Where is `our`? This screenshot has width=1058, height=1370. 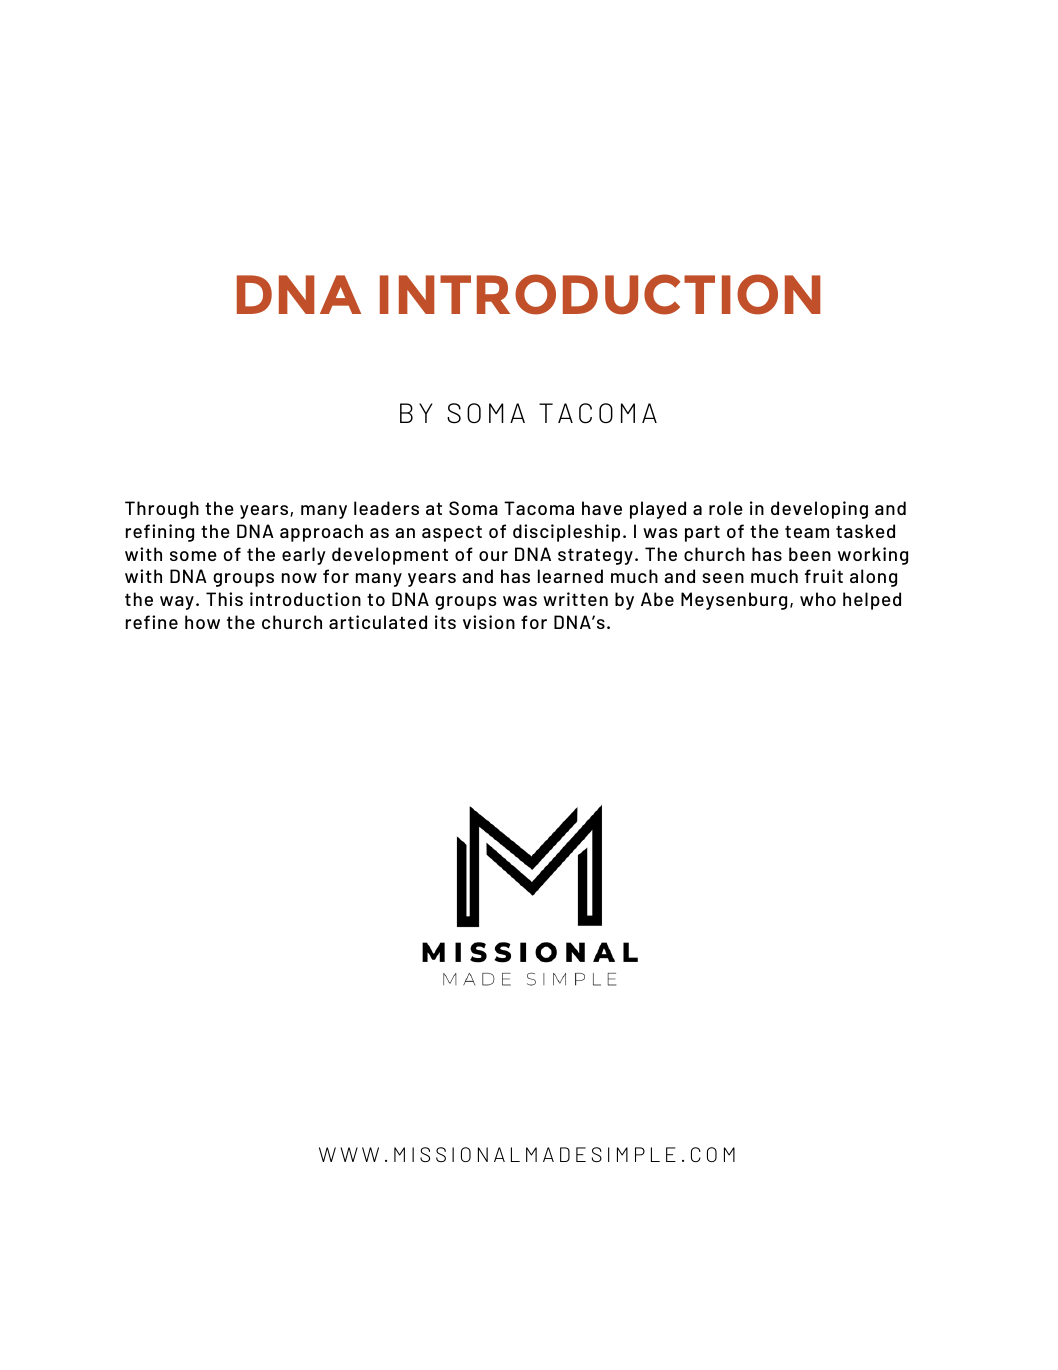
our is located at coordinates (493, 556).
